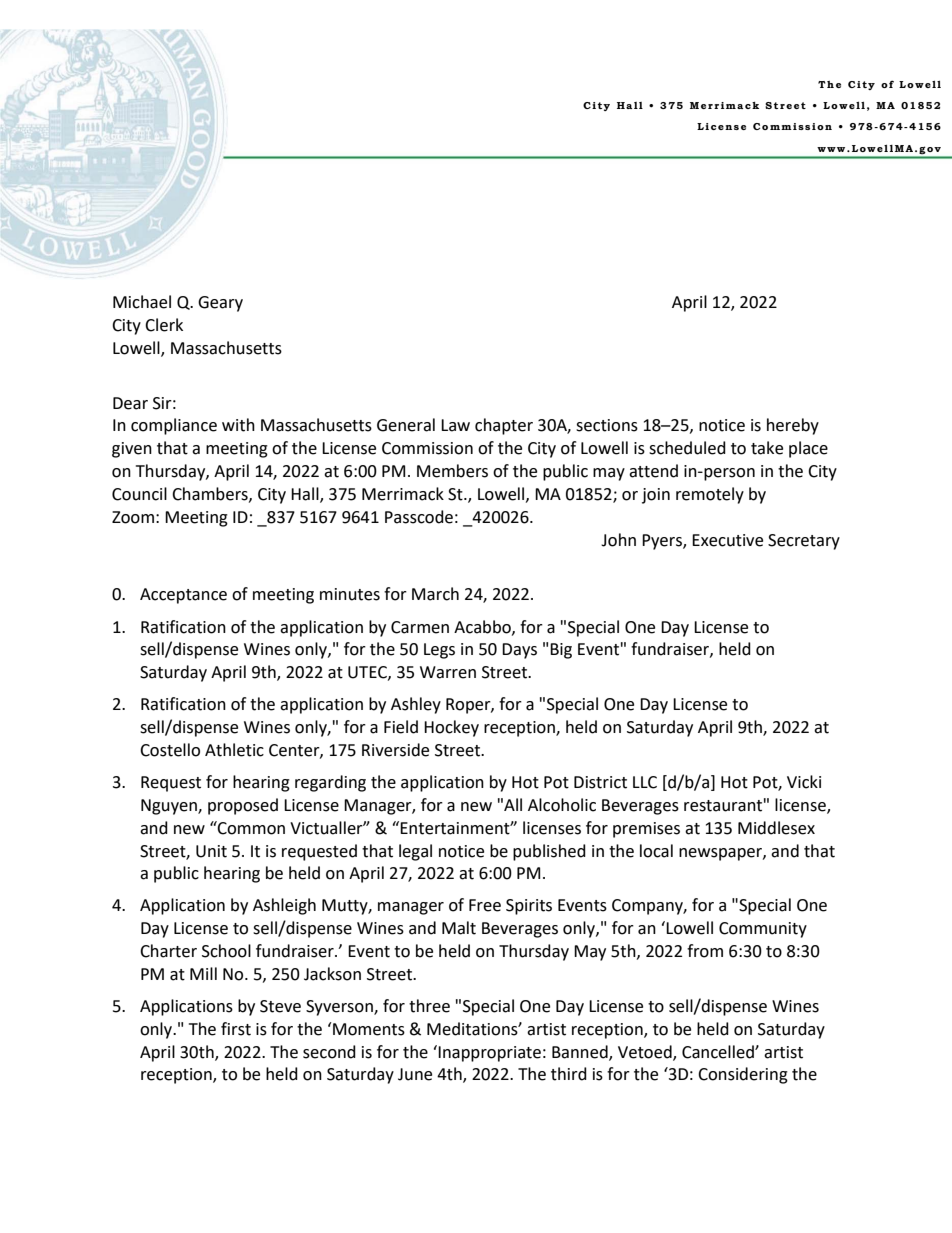 The width and height of the page is (952, 1233). Describe the element at coordinates (656, 851) in the page. I see `local` at that location.
